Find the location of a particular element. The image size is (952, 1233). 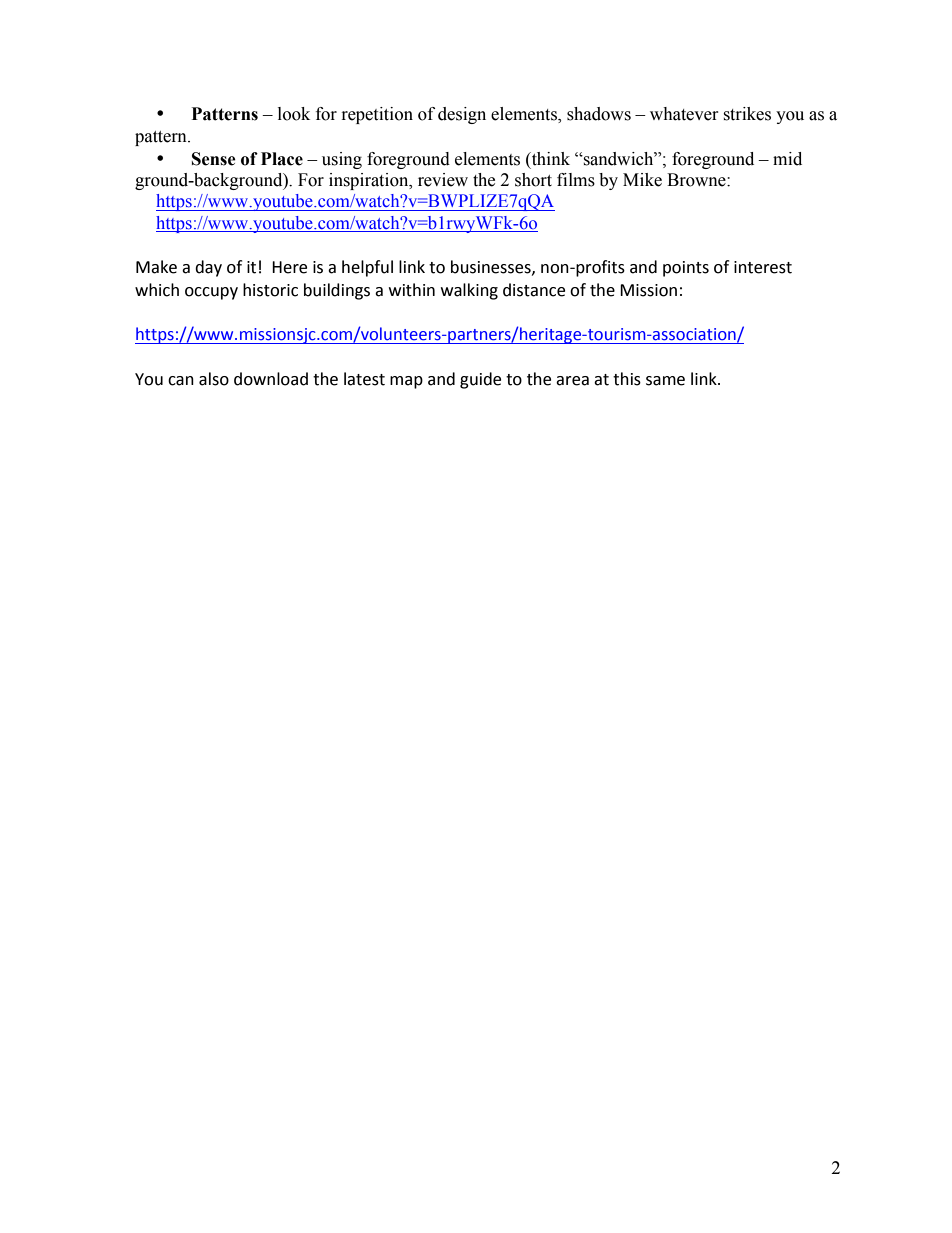

walking is located at coordinates (469, 291).
